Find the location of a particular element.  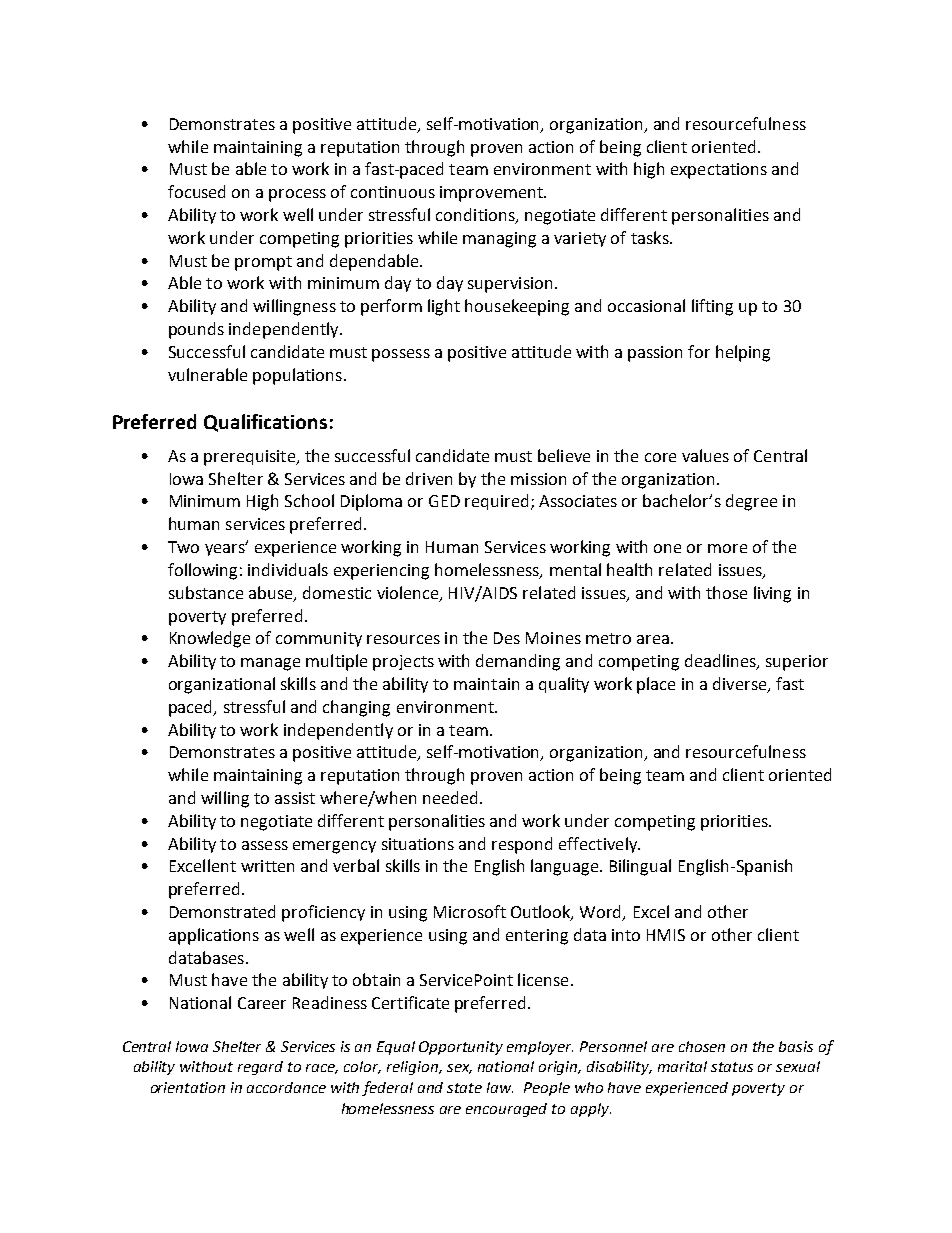

expectations is located at coordinates (719, 171).
